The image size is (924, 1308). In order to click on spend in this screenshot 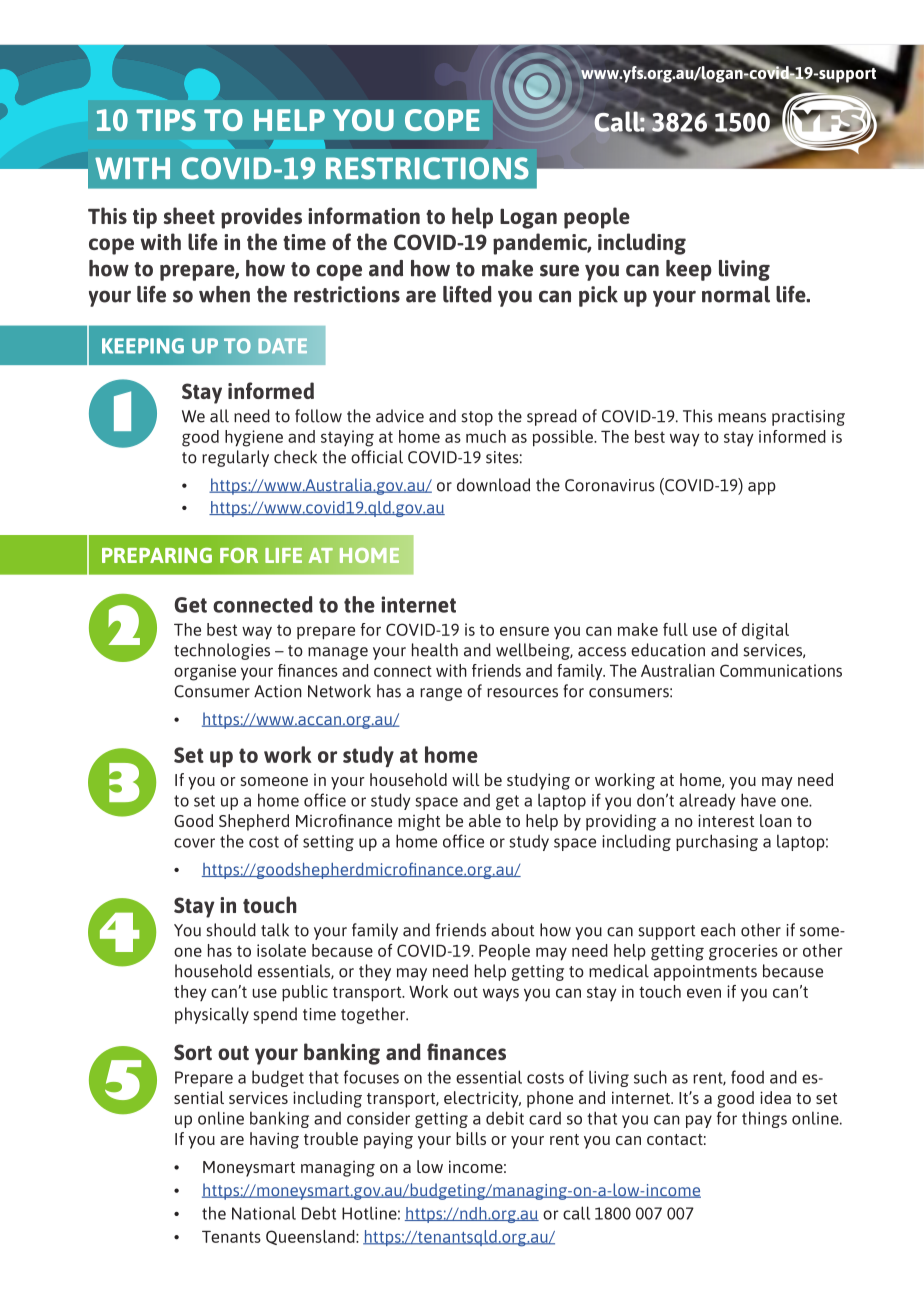, I will do `click(275, 1015)`.
